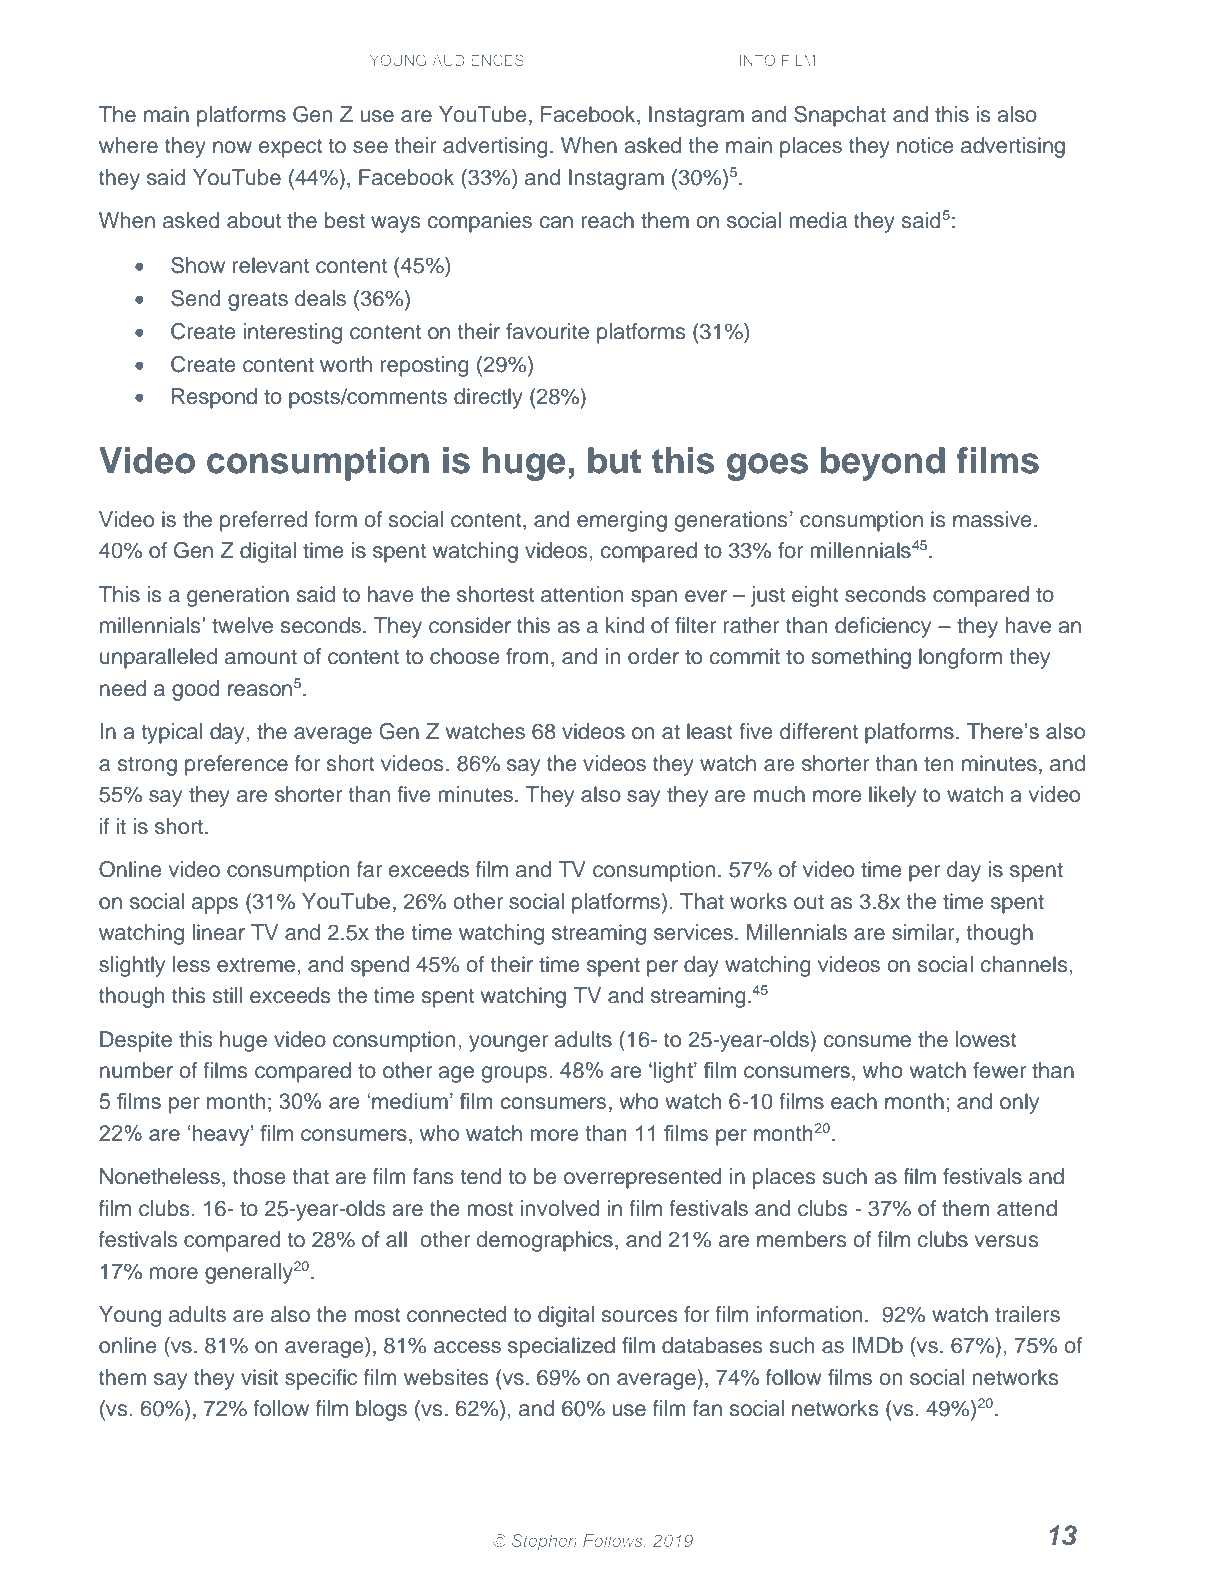 The image size is (1218, 1576). Describe the element at coordinates (232, 147) in the screenshot. I see `now` at that location.
